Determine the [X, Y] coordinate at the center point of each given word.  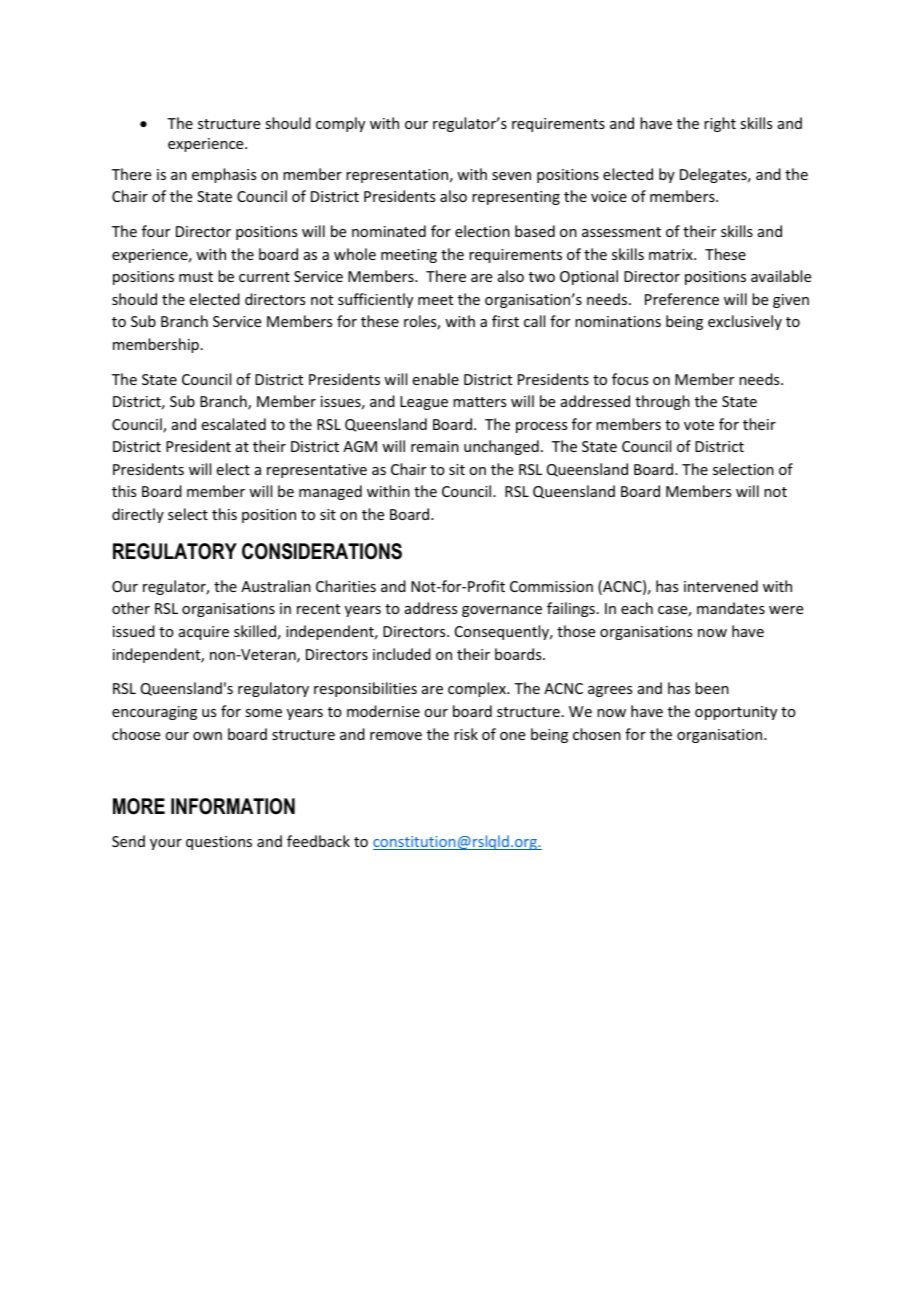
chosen [597, 734]
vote [699, 425]
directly [138, 515]
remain [435, 446]
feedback [318, 841]
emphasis [224, 175]
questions [219, 843]
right [720, 124]
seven [511, 176]
